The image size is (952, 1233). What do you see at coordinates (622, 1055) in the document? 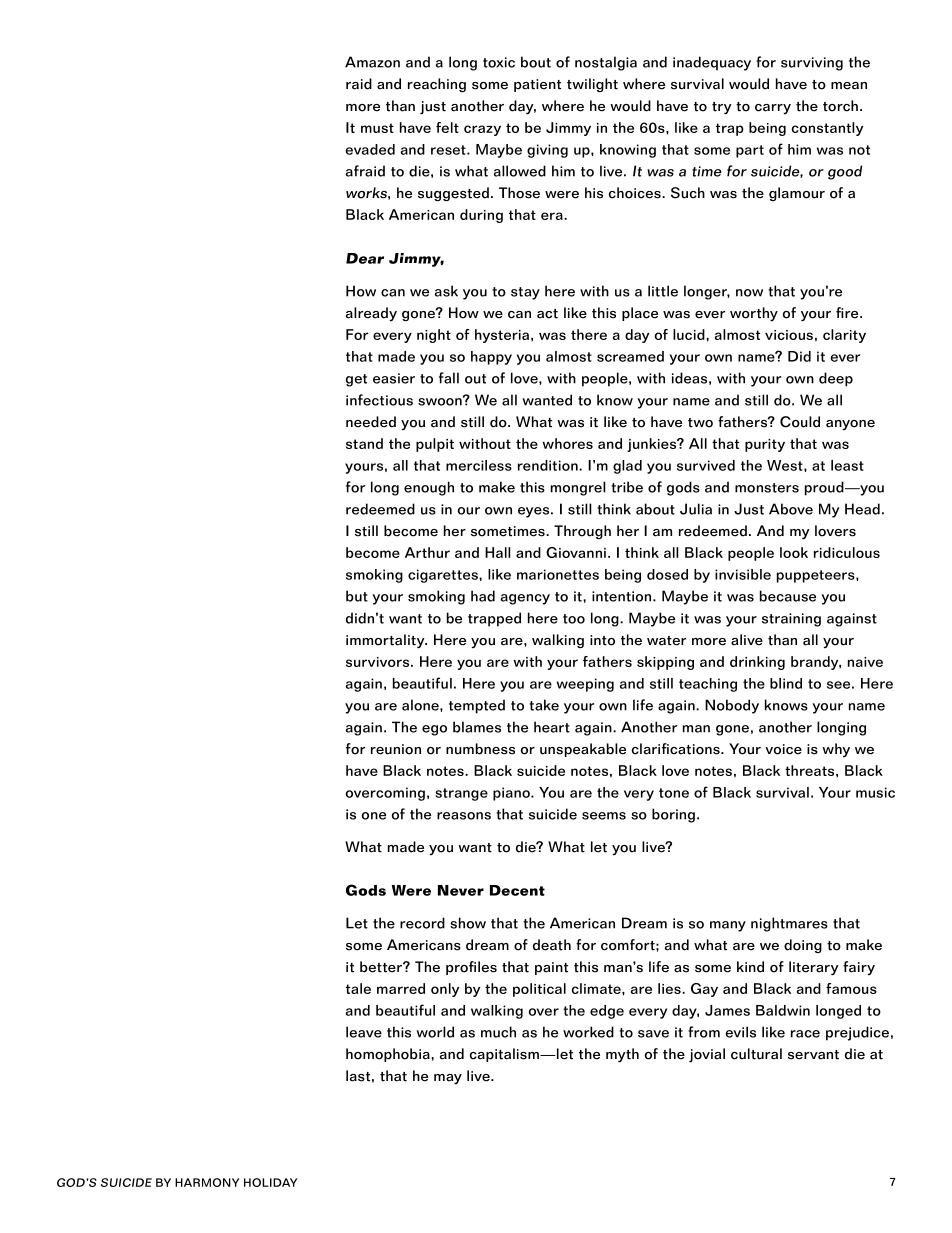
I see `myth` at bounding box center [622, 1055].
